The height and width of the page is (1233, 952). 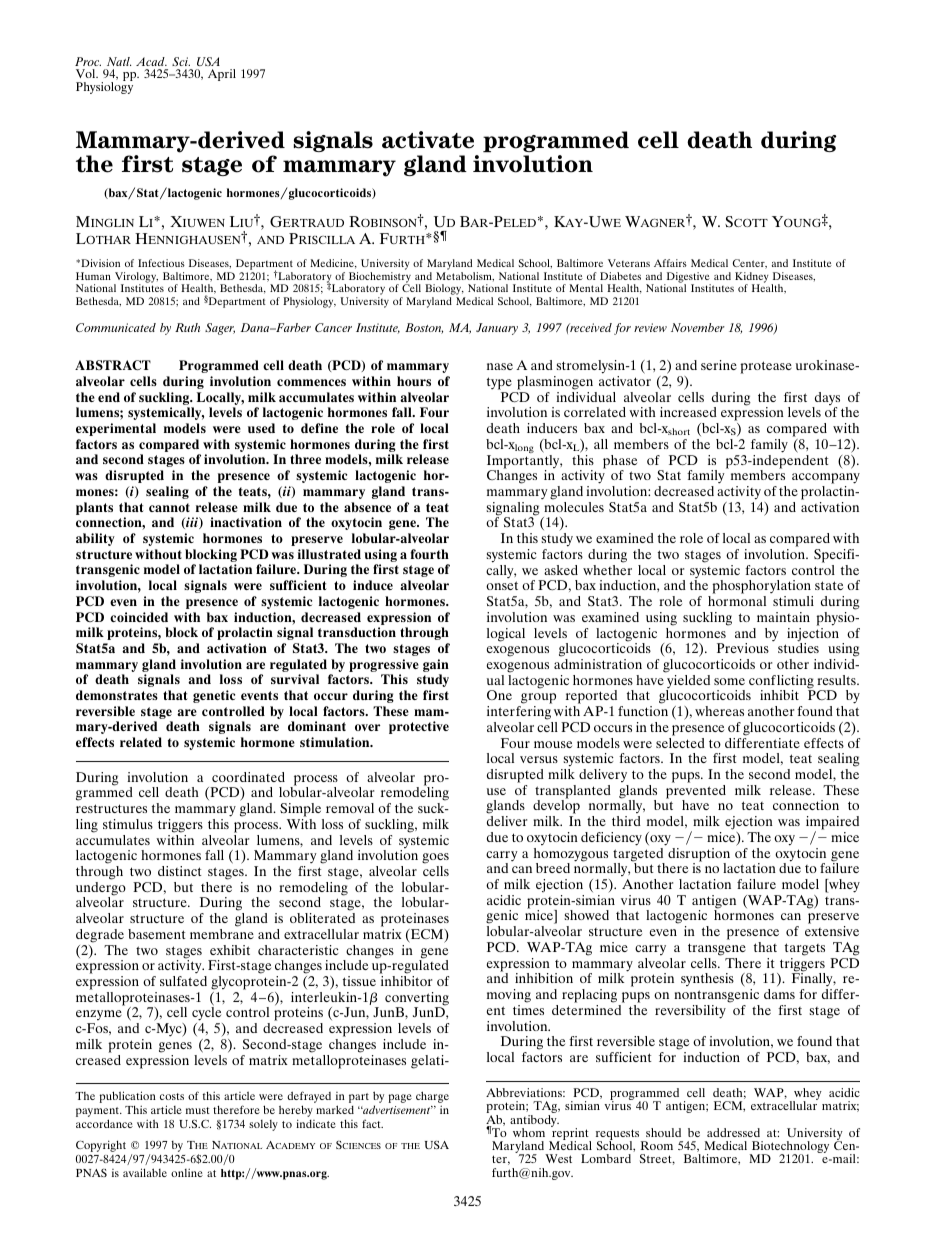 I want to click on coincided, so click(x=139, y=617).
